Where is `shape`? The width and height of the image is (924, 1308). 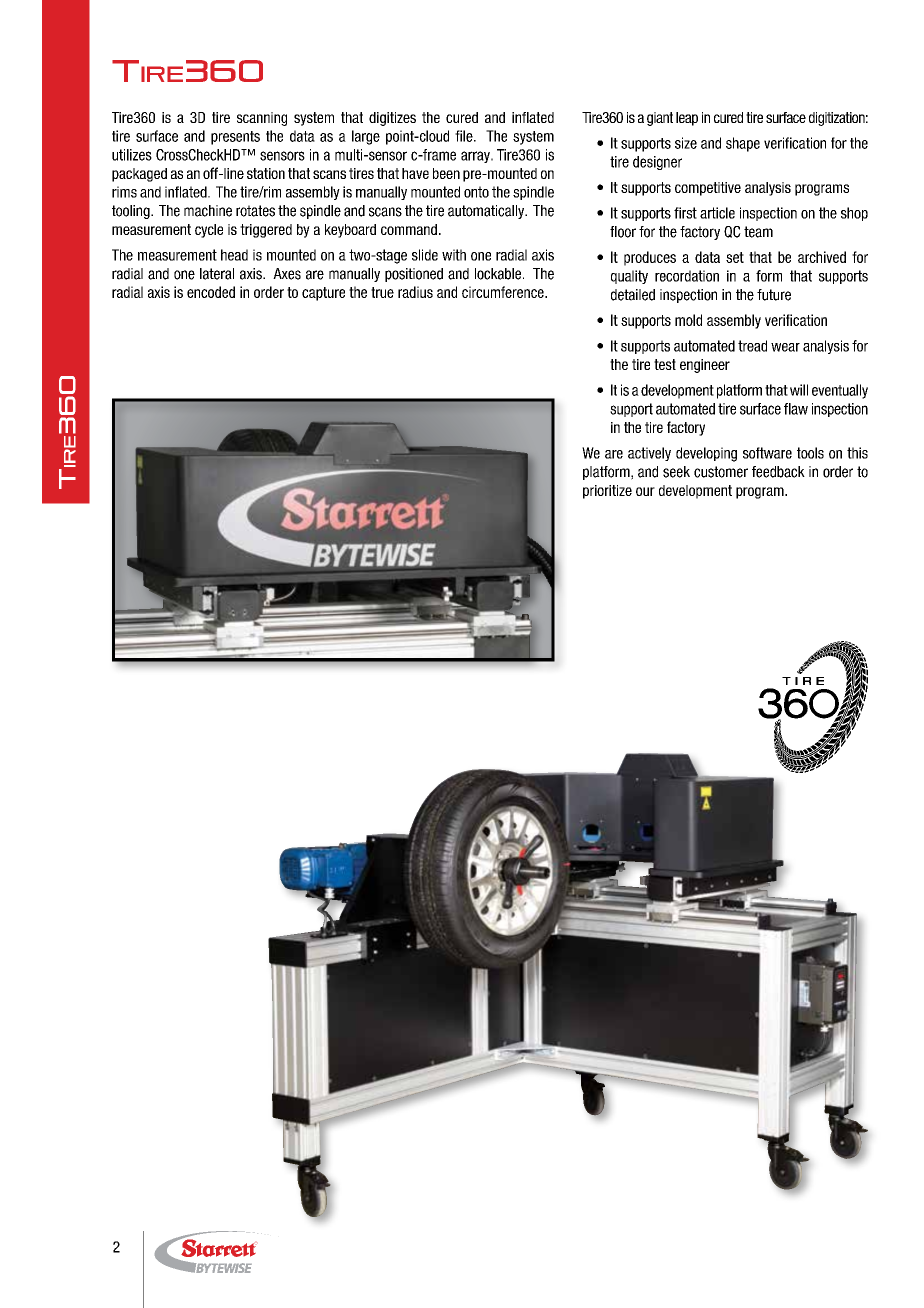 shape is located at coordinates (743, 144).
